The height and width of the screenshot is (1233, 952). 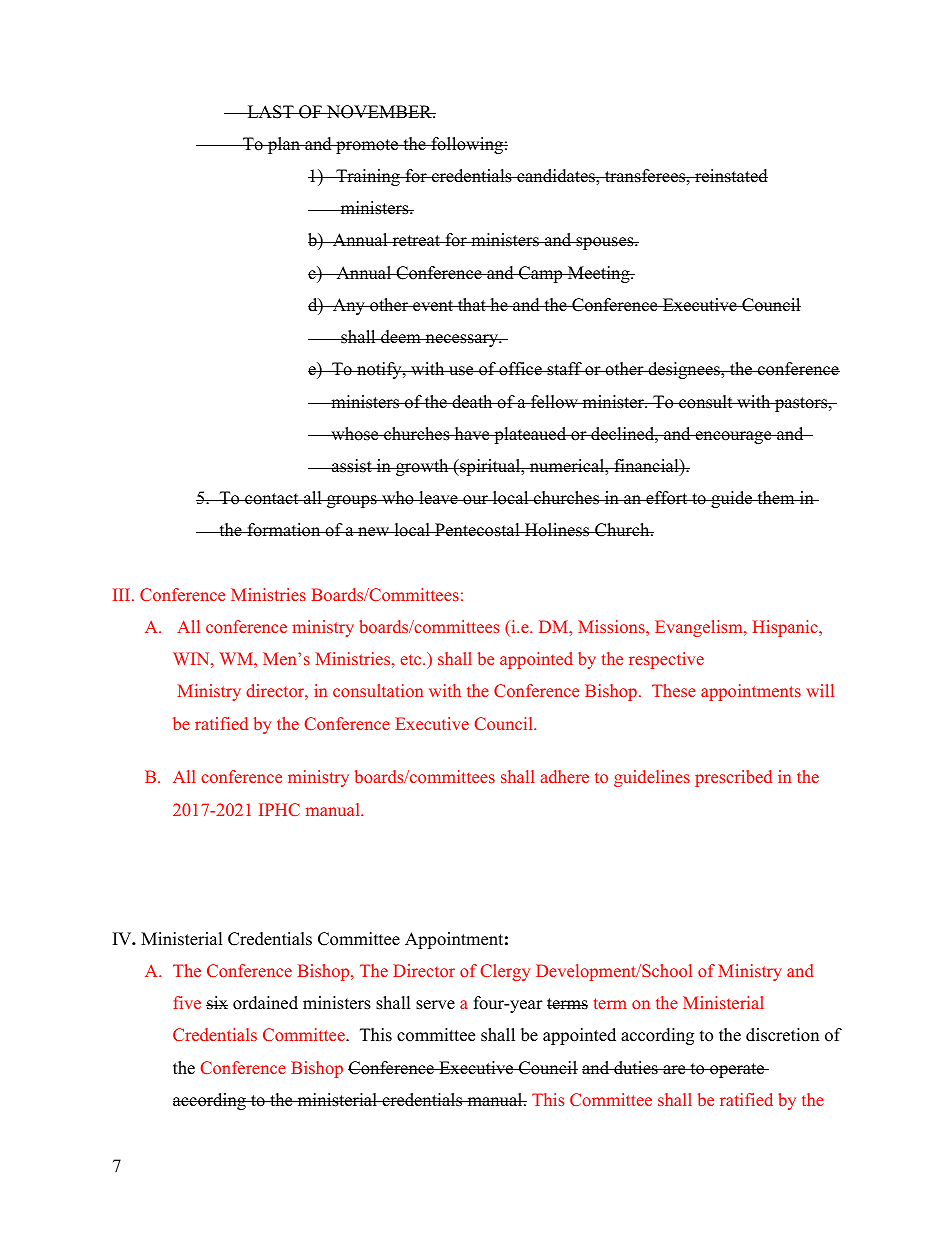 What do you see at coordinates (270, 112) in the screenshot?
I see `LAST` at bounding box center [270, 112].
